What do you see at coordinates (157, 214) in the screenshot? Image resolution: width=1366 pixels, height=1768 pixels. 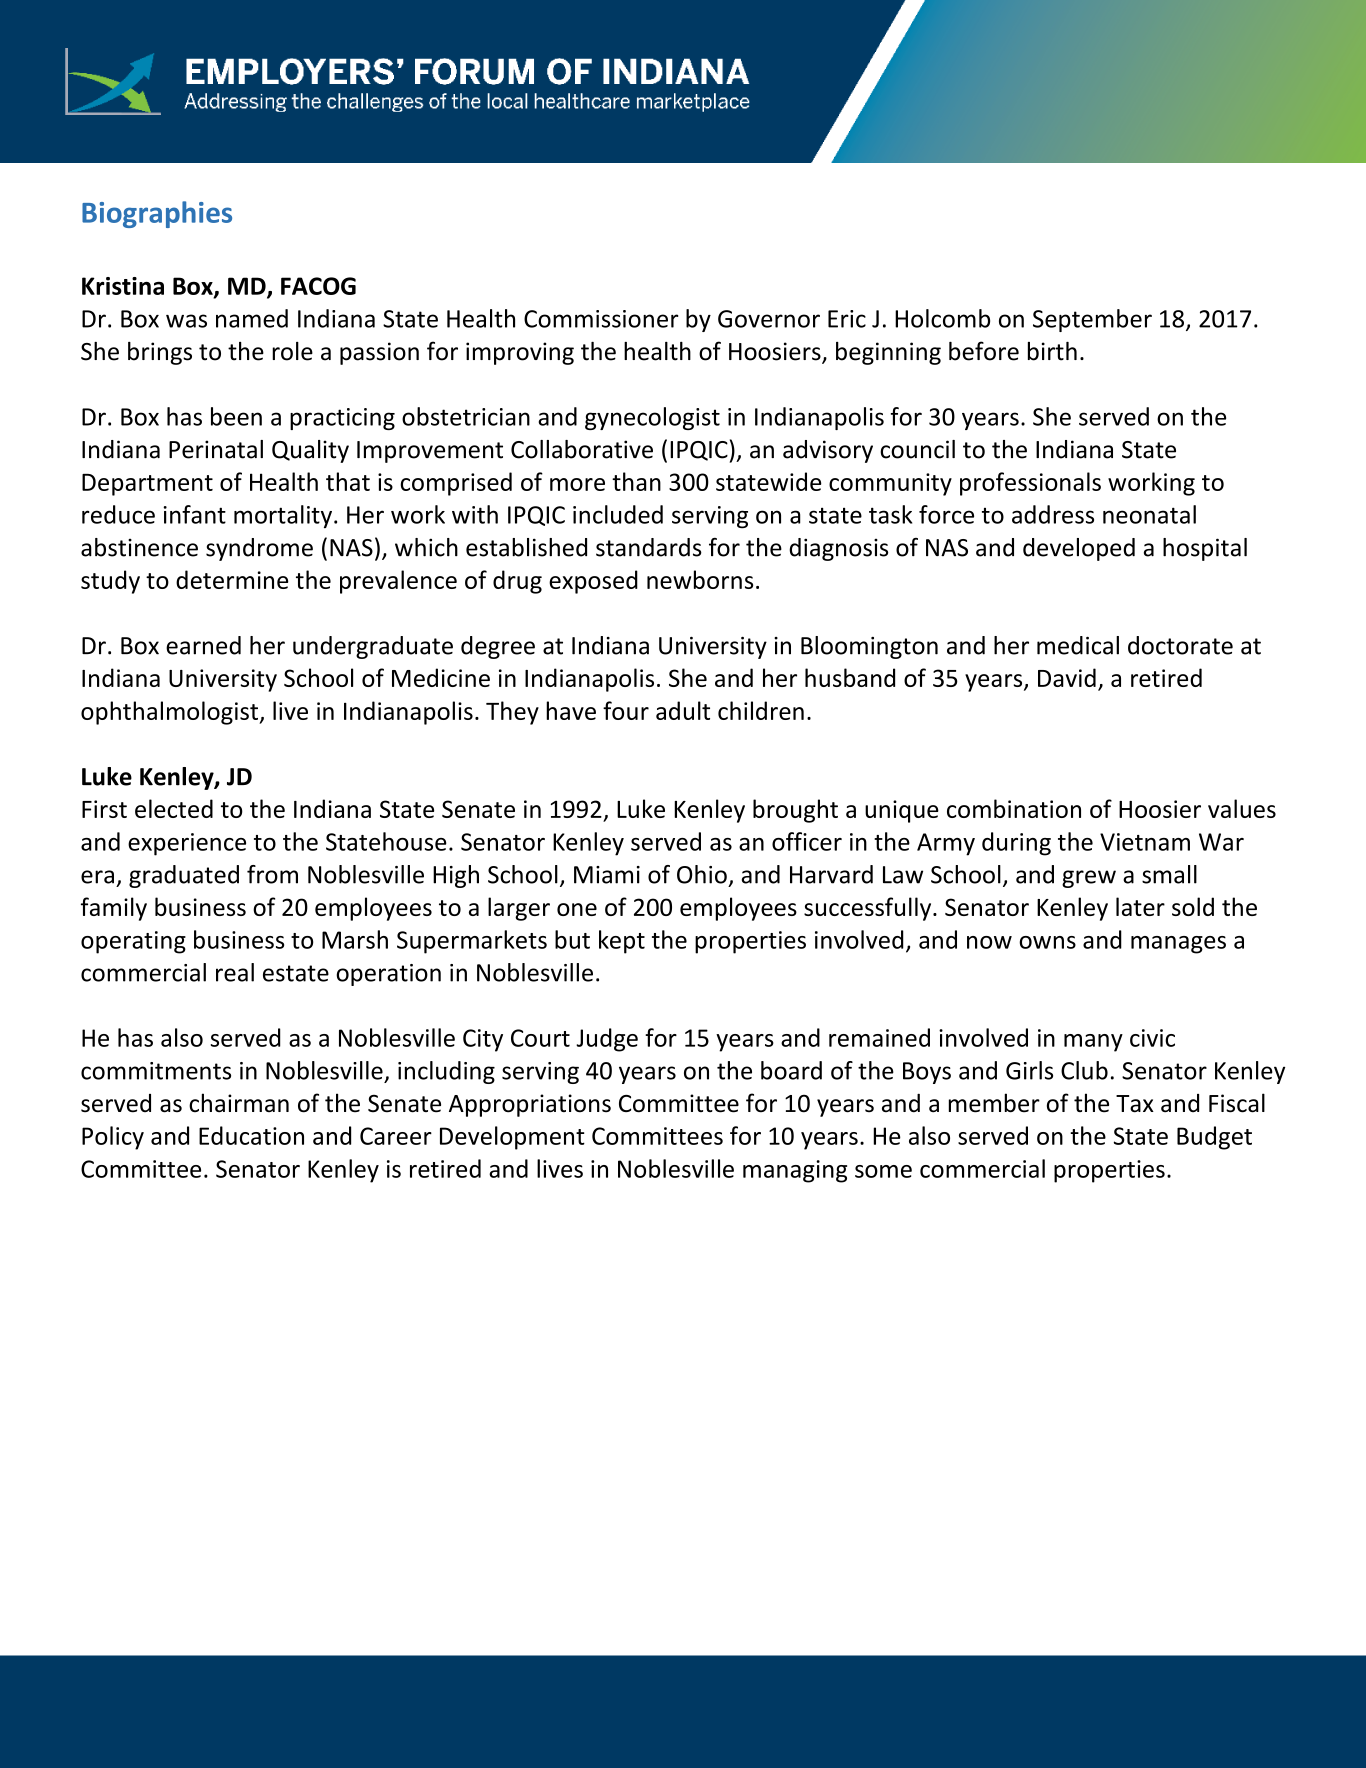 I see `Biographies` at bounding box center [157, 214].
